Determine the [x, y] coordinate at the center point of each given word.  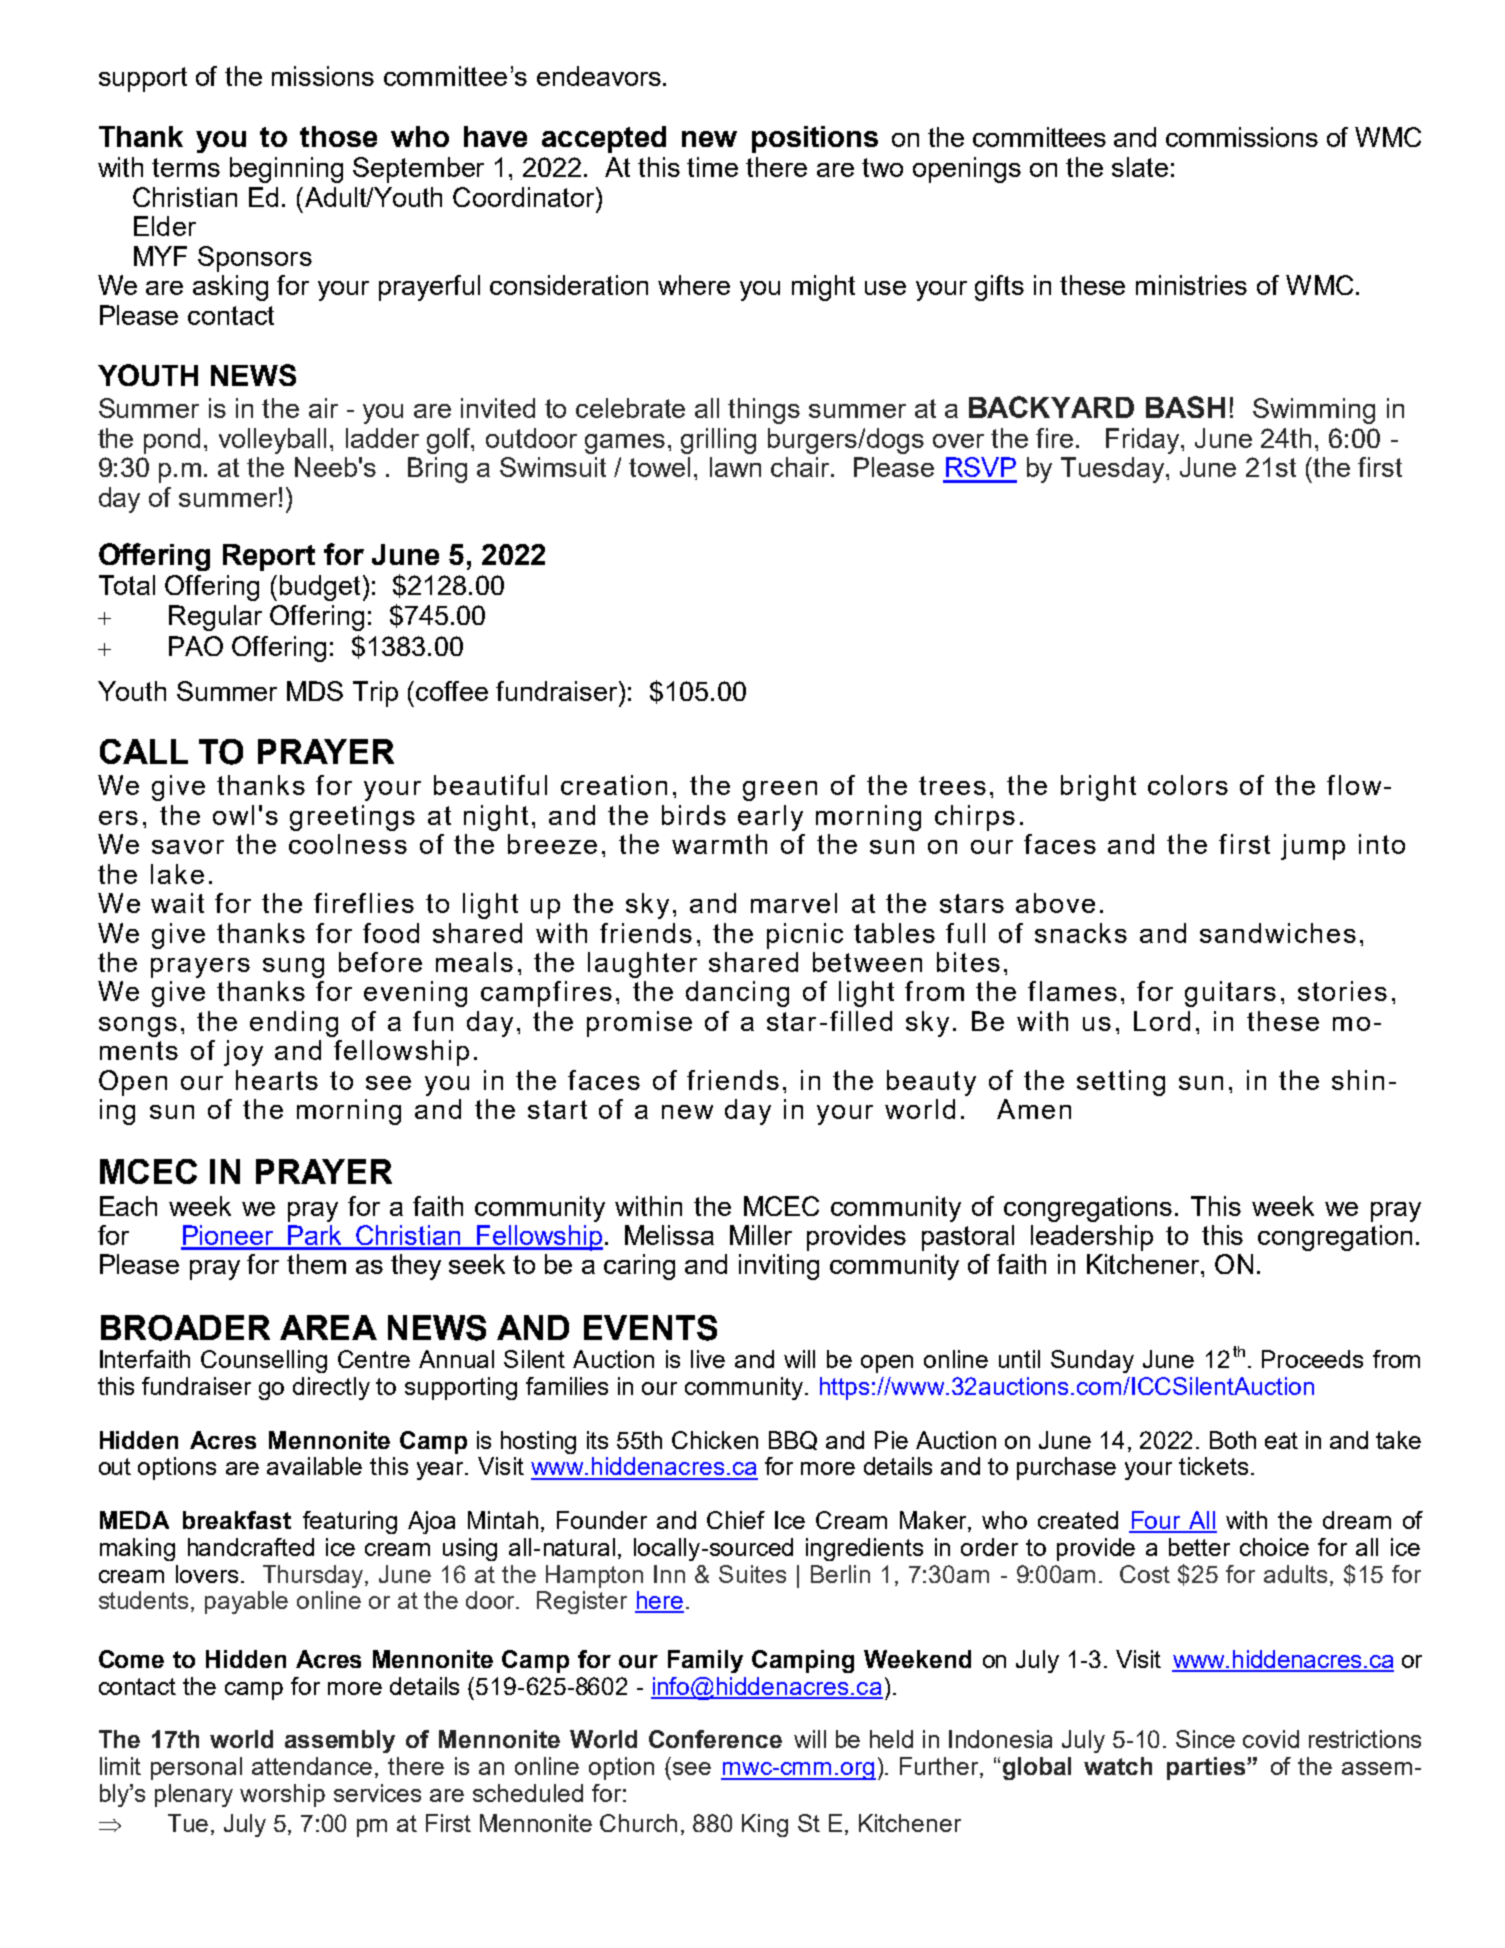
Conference [715, 1739]
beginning [286, 170]
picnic [805, 936]
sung [293, 968]
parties [1207, 1768]
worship [282, 1795]
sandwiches [1278, 933]
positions [815, 139]
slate [1140, 167]
